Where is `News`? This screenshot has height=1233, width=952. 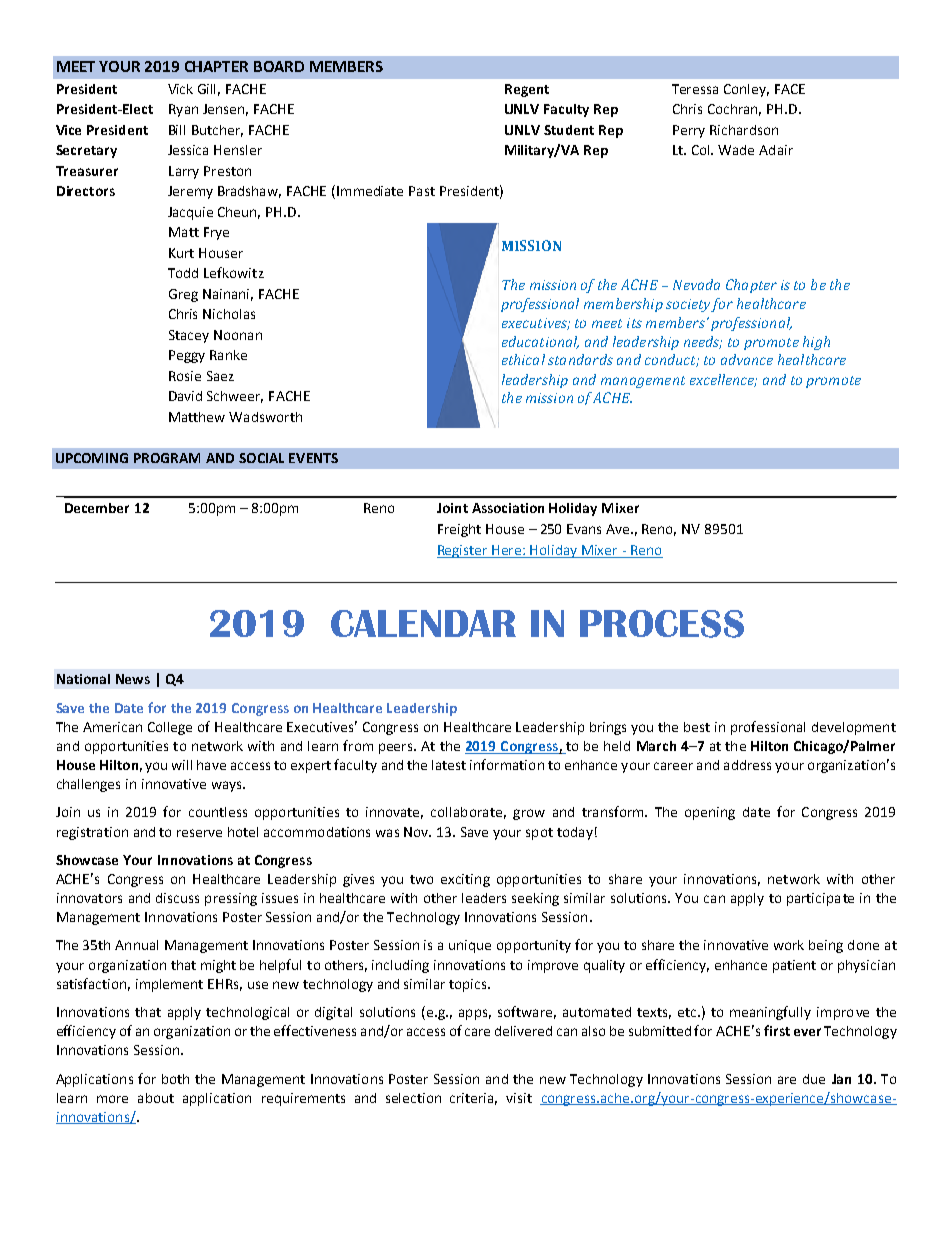 News is located at coordinates (133, 679).
